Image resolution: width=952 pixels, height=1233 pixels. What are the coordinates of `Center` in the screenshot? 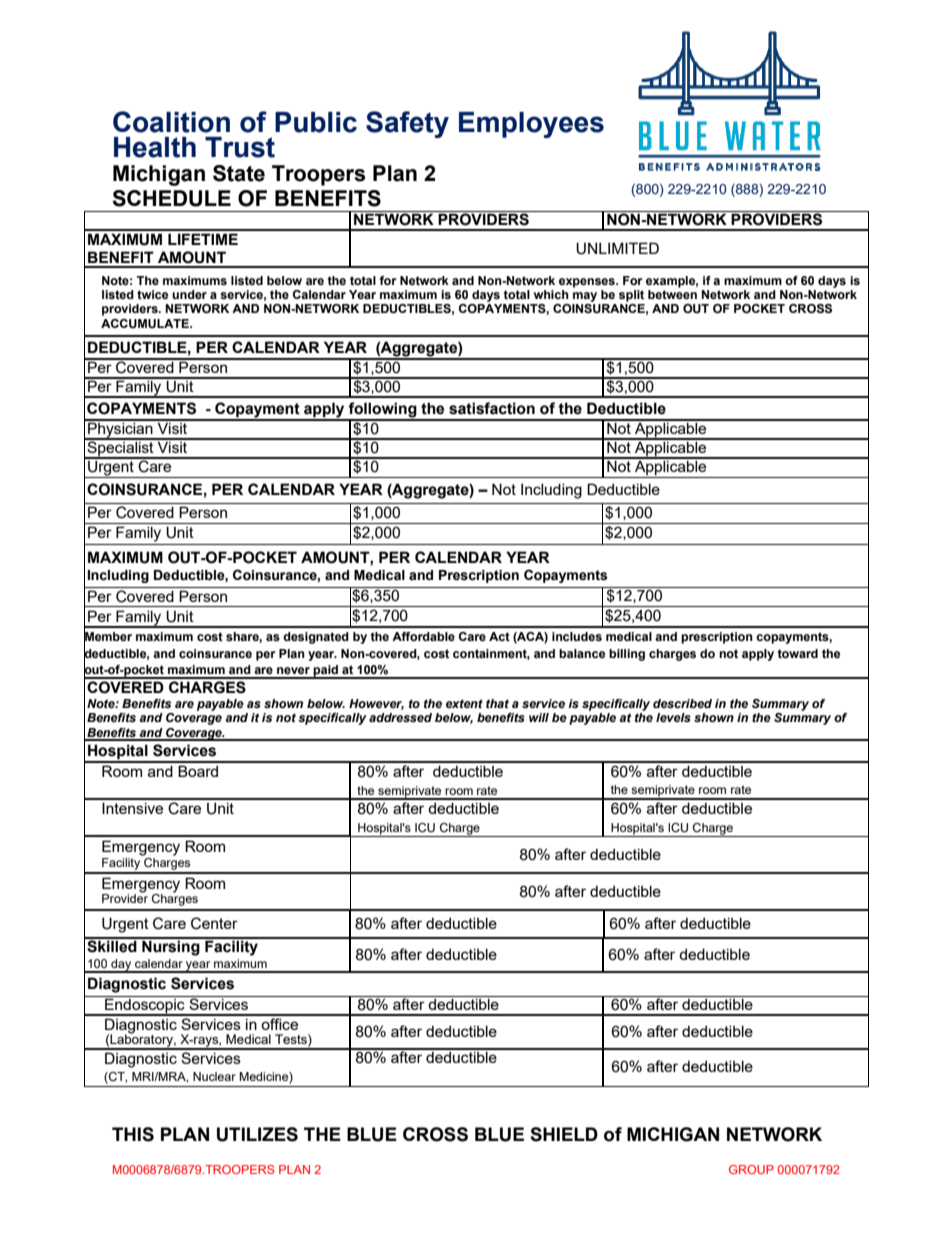 It's located at (214, 923).
